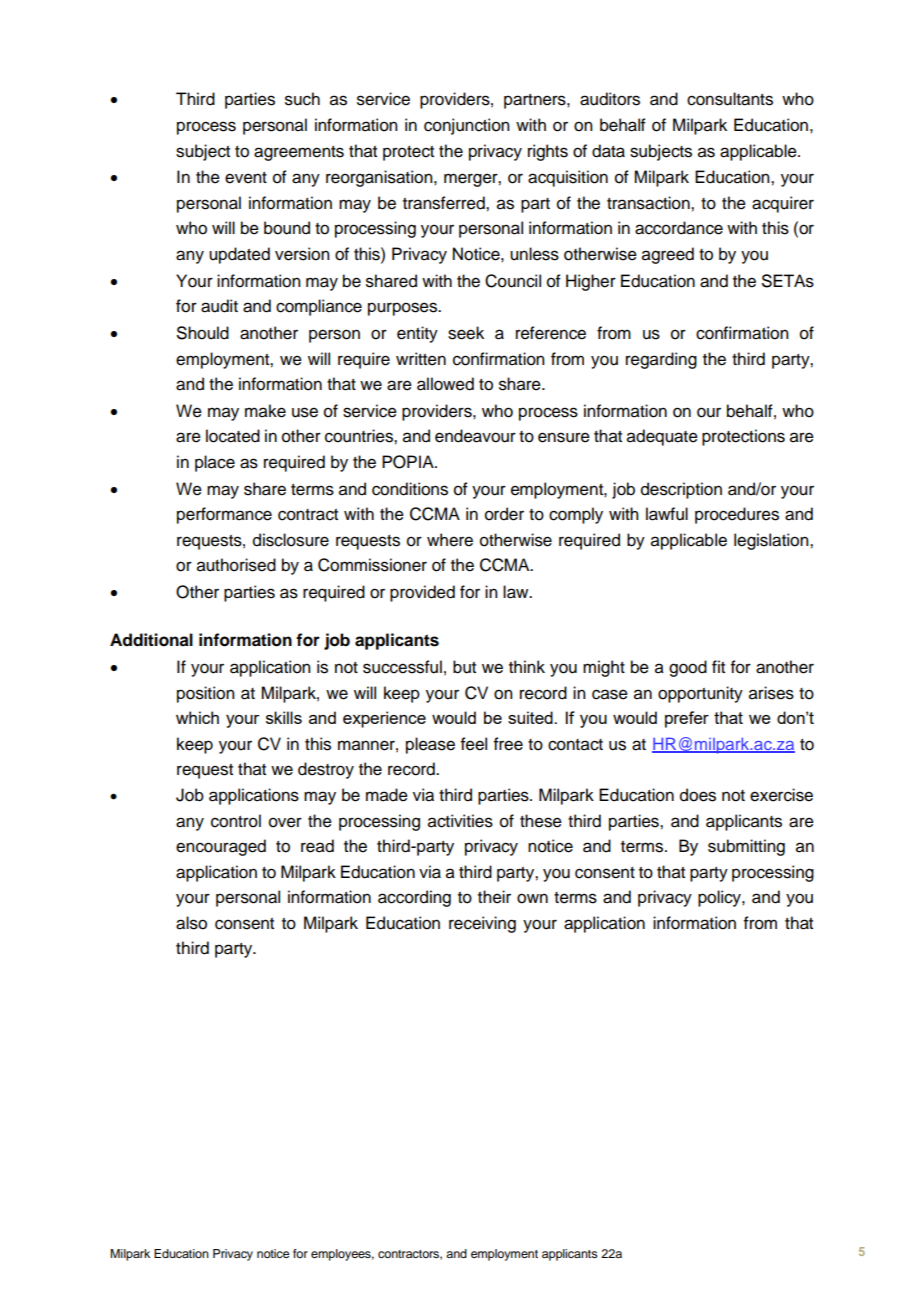 The height and width of the screenshot is (1309, 924). I want to click on conjunction, so click(467, 126).
